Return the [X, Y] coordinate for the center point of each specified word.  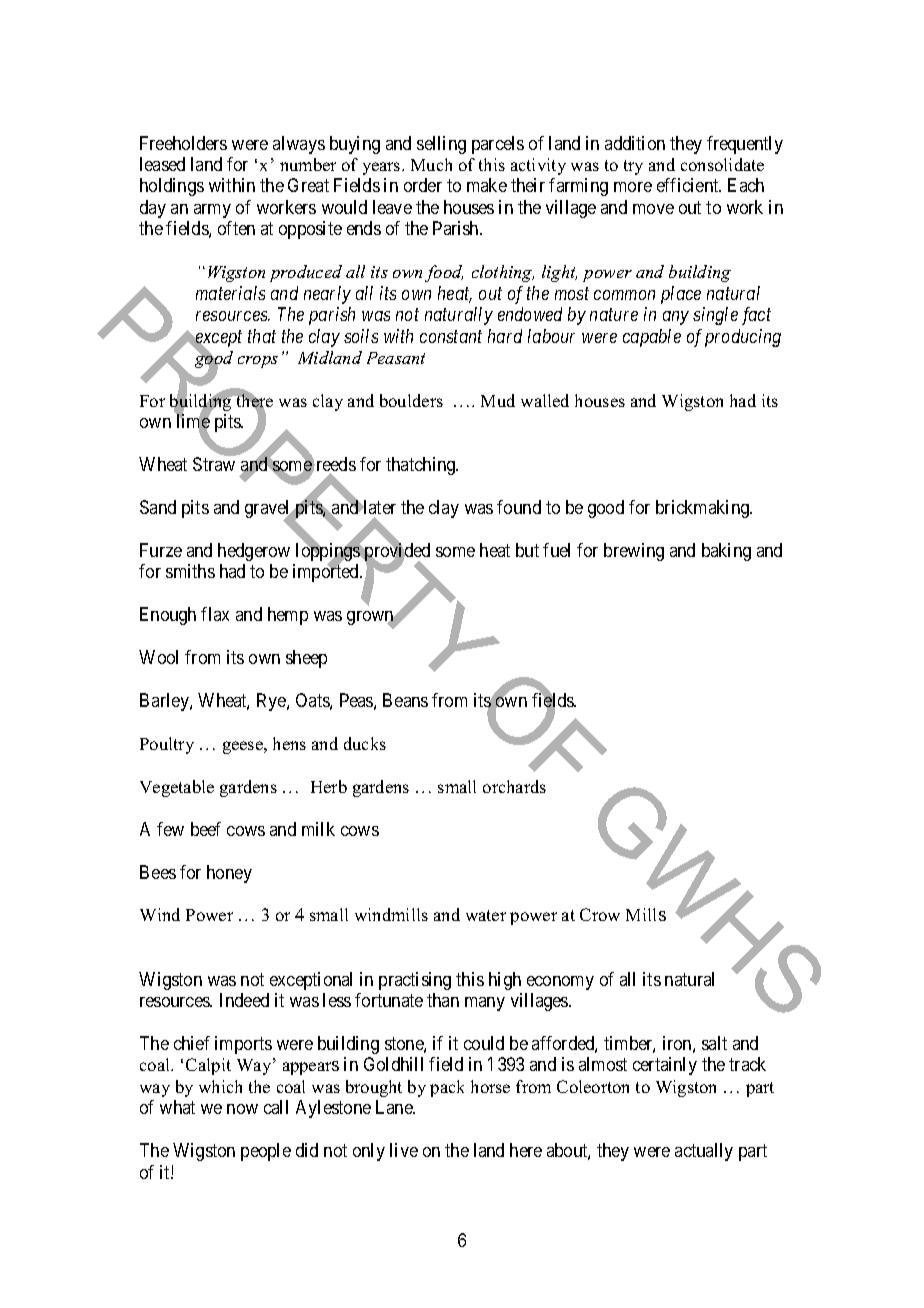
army [212, 211]
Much [431, 164]
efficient [689, 185]
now [242, 1109]
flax [215, 614]
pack [447, 1088]
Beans [405, 700]
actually [704, 1152]
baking [726, 552]
